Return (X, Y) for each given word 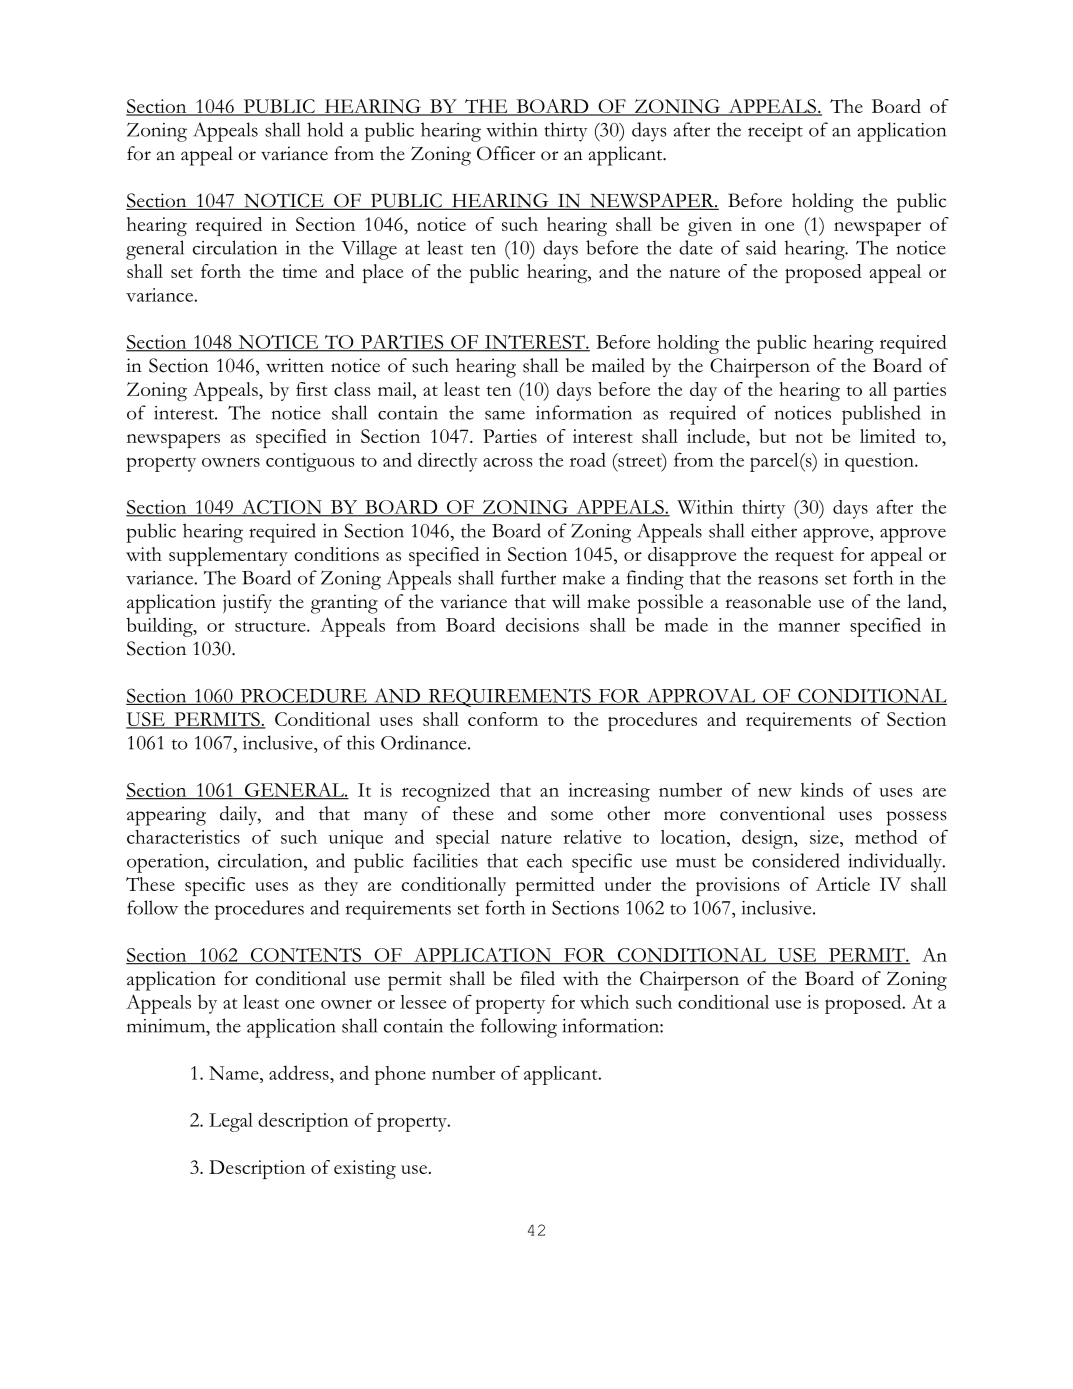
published (881, 415)
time (299, 271)
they (341, 886)
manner (809, 627)
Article (843, 884)
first (311, 389)
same (505, 415)
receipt (775, 132)
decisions (542, 624)
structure (271, 626)
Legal (231, 1122)
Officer (506, 153)
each (545, 860)
